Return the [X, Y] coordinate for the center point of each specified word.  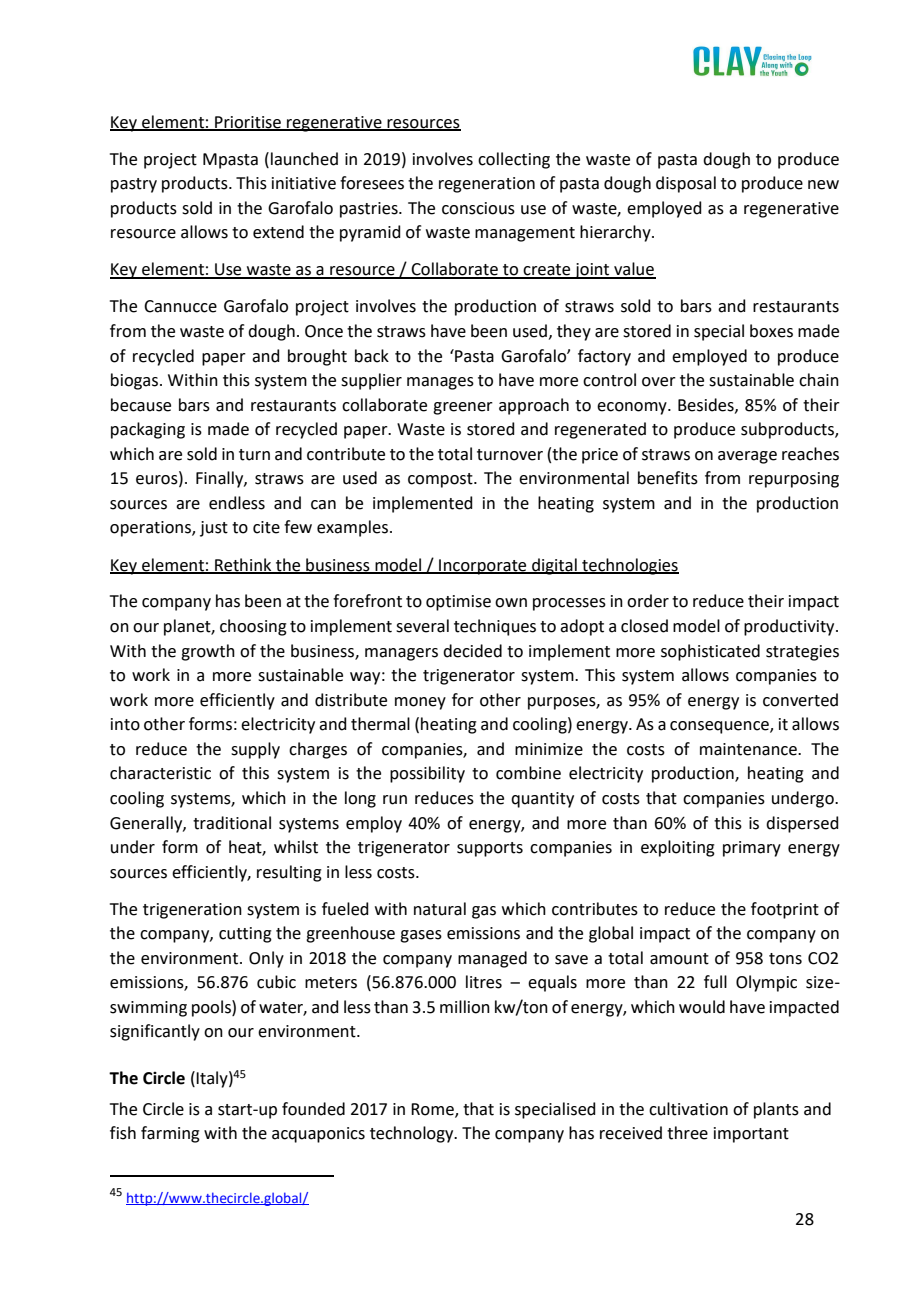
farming [170, 1134]
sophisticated [710, 652]
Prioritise [248, 123]
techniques [495, 627]
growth [208, 652]
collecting [514, 160]
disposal [686, 184]
